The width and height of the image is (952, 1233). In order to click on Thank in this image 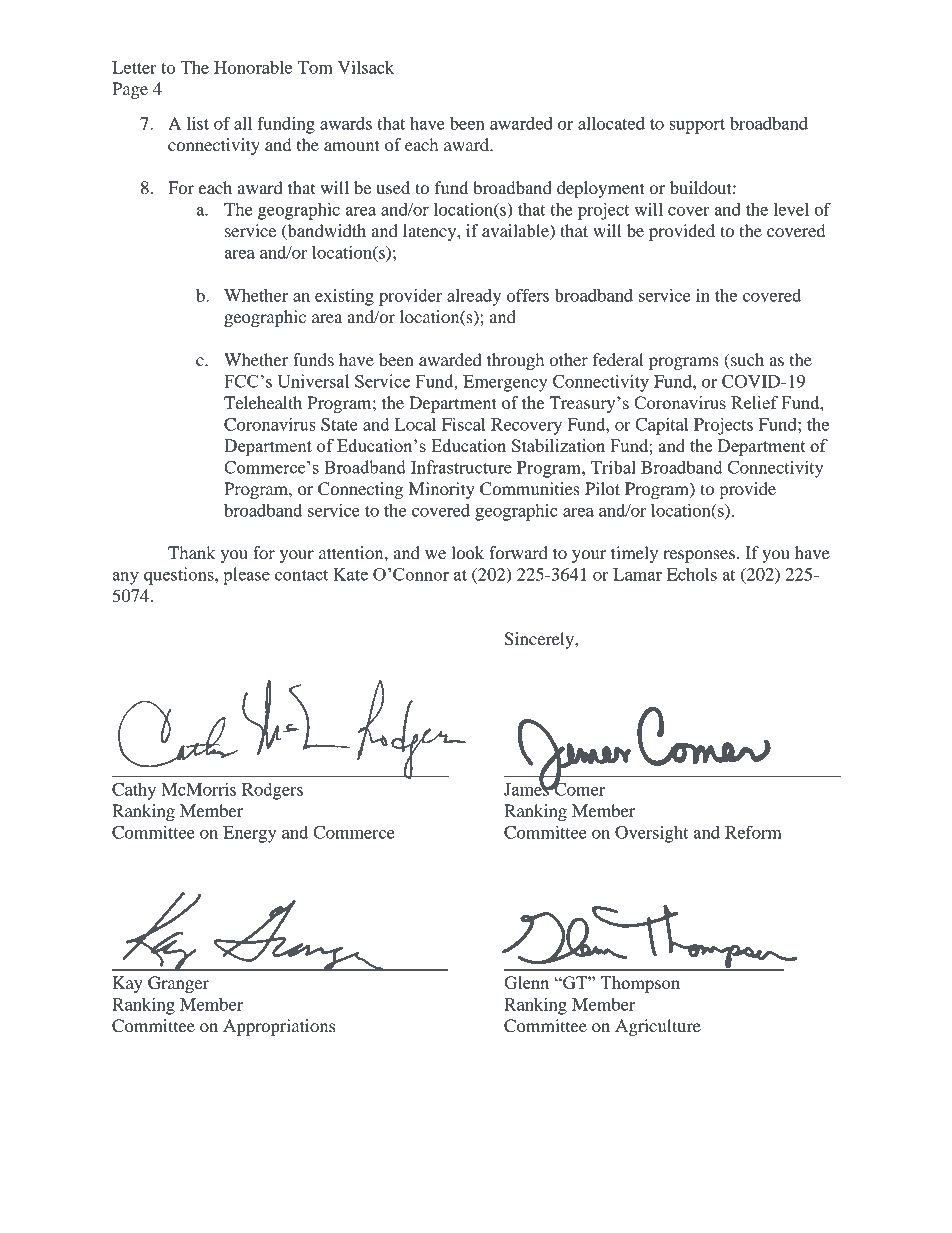, I will do `click(192, 552)`.
